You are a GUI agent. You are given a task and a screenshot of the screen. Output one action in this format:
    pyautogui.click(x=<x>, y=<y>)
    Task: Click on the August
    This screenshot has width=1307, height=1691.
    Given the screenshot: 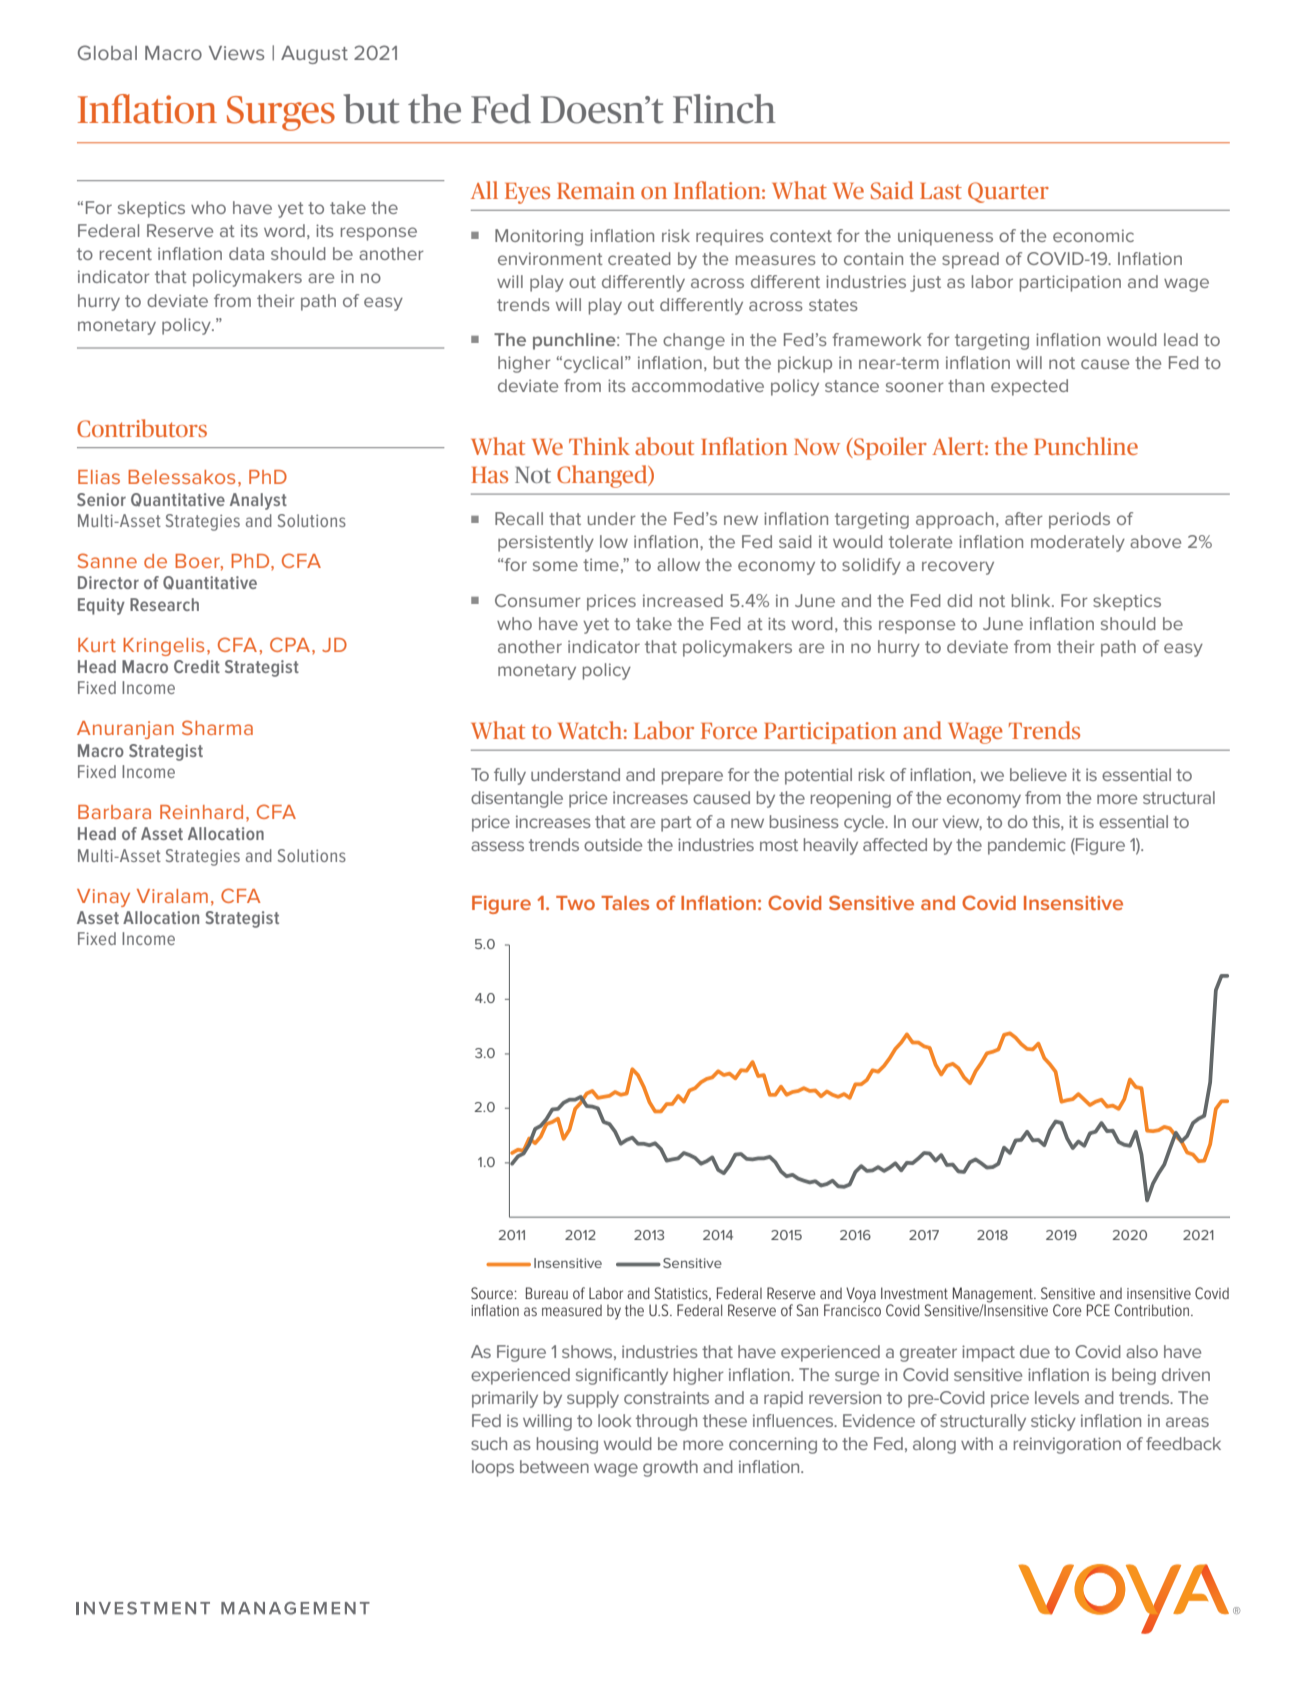 What is the action you would take?
    pyautogui.click(x=314, y=55)
